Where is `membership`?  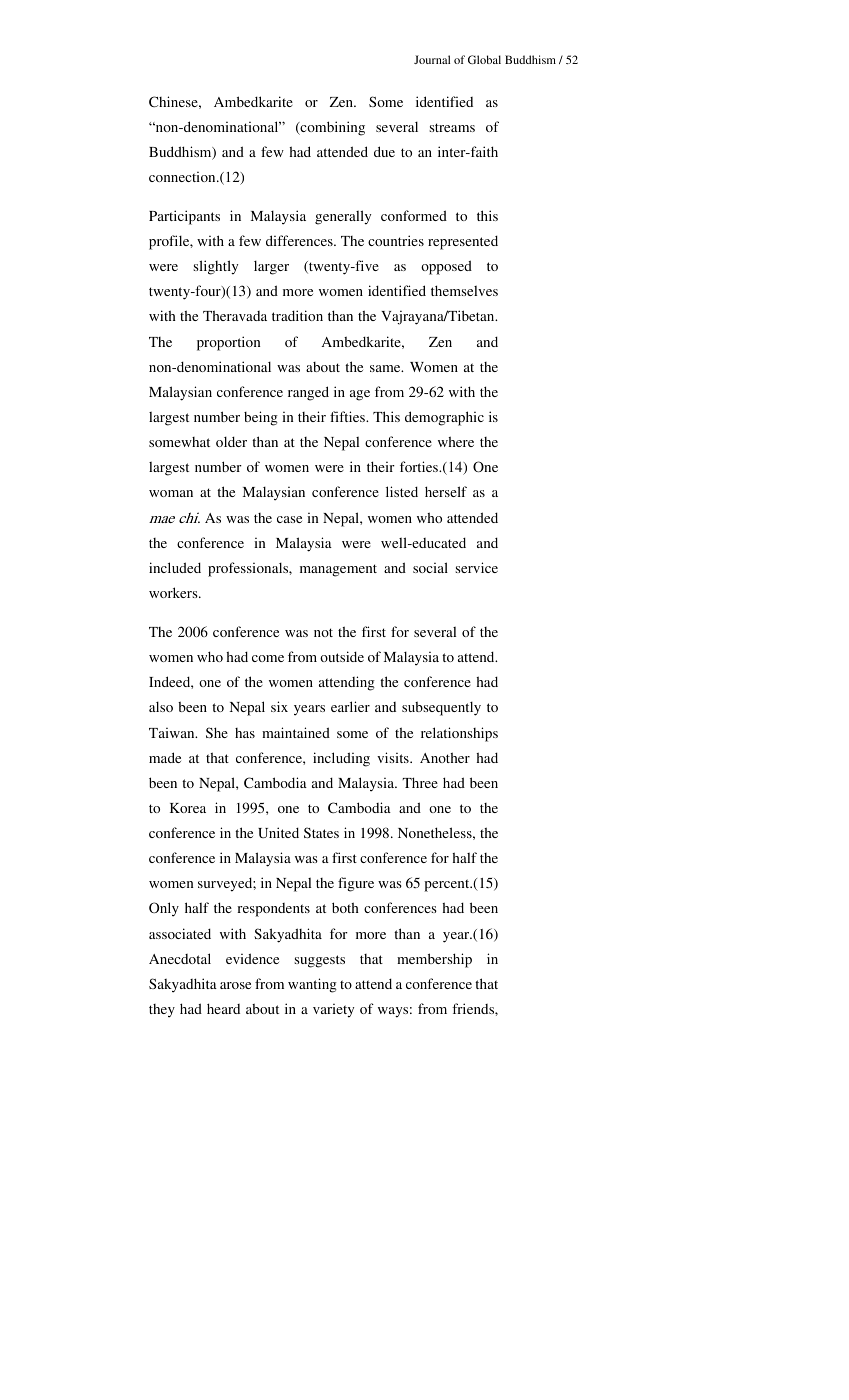
membership is located at coordinates (434, 960).
